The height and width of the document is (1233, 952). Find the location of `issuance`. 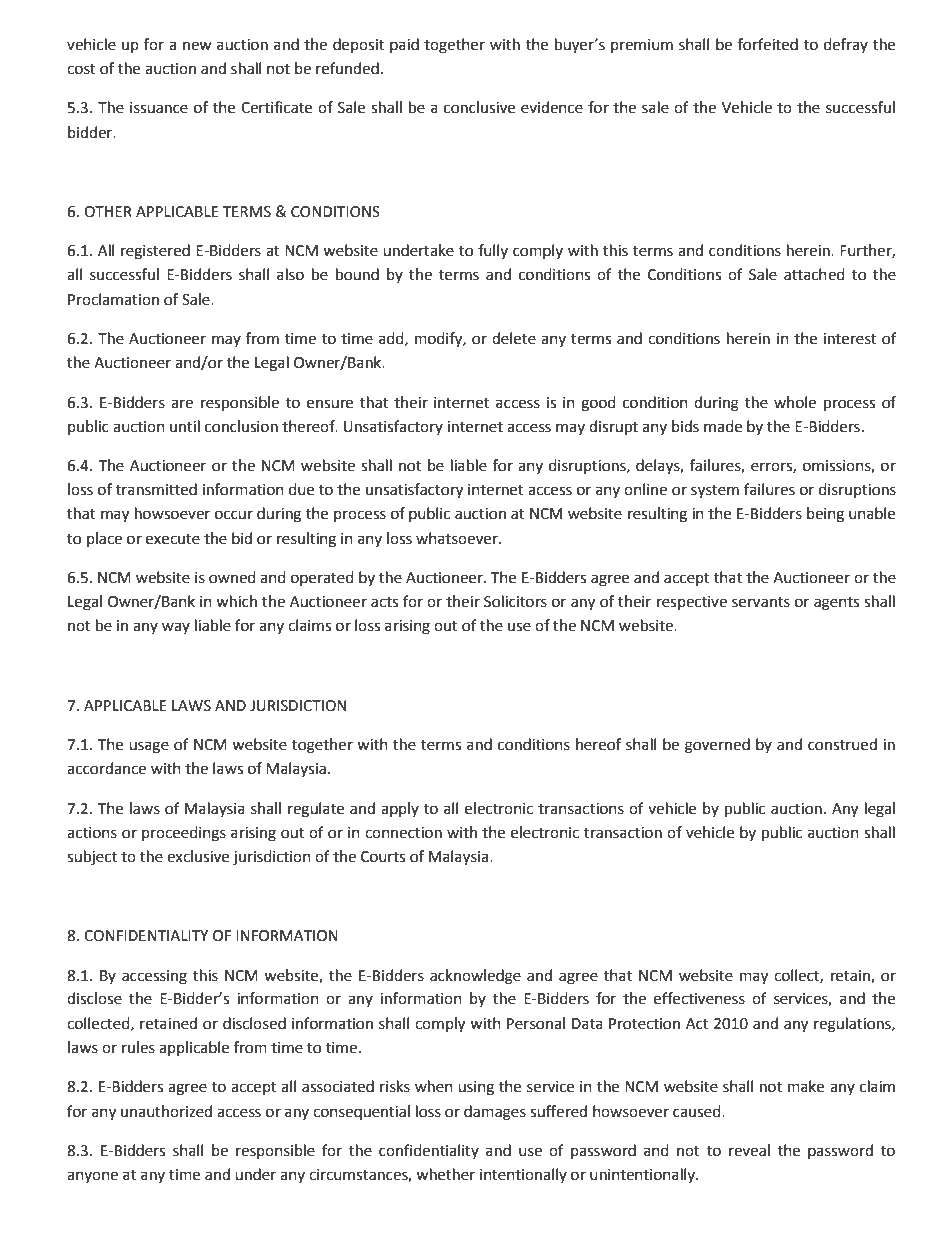

issuance is located at coordinates (159, 108).
